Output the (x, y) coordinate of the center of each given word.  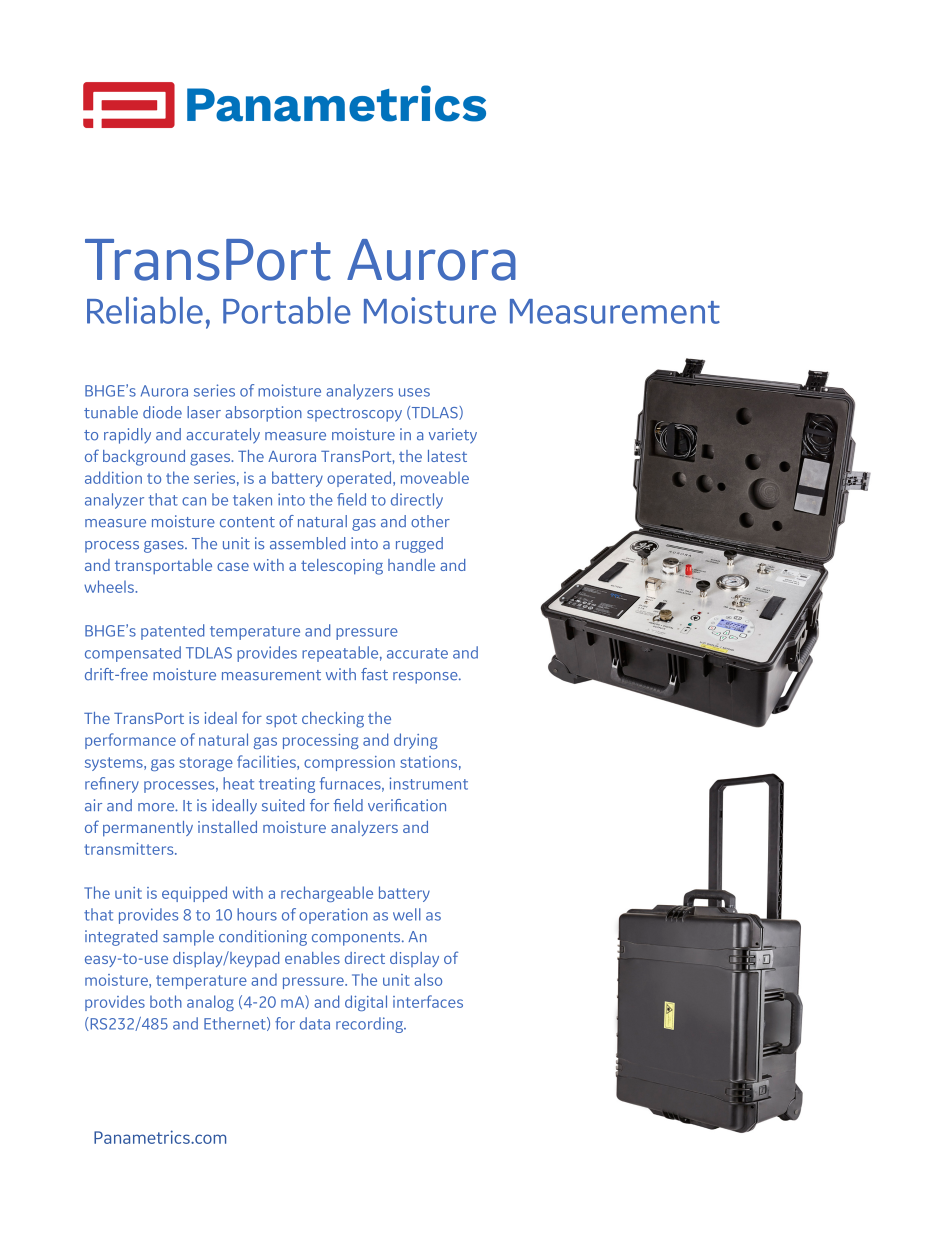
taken (252, 499)
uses (414, 392)
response (426, 678)
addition (113, 477)
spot (281, 720)
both (166, 1001)
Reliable (145, 310)
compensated (133, 654)
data (315, 1023)
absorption (263, 414)
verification (407, 805)
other (430, 521)
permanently (148, 829)
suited (283, 805)
